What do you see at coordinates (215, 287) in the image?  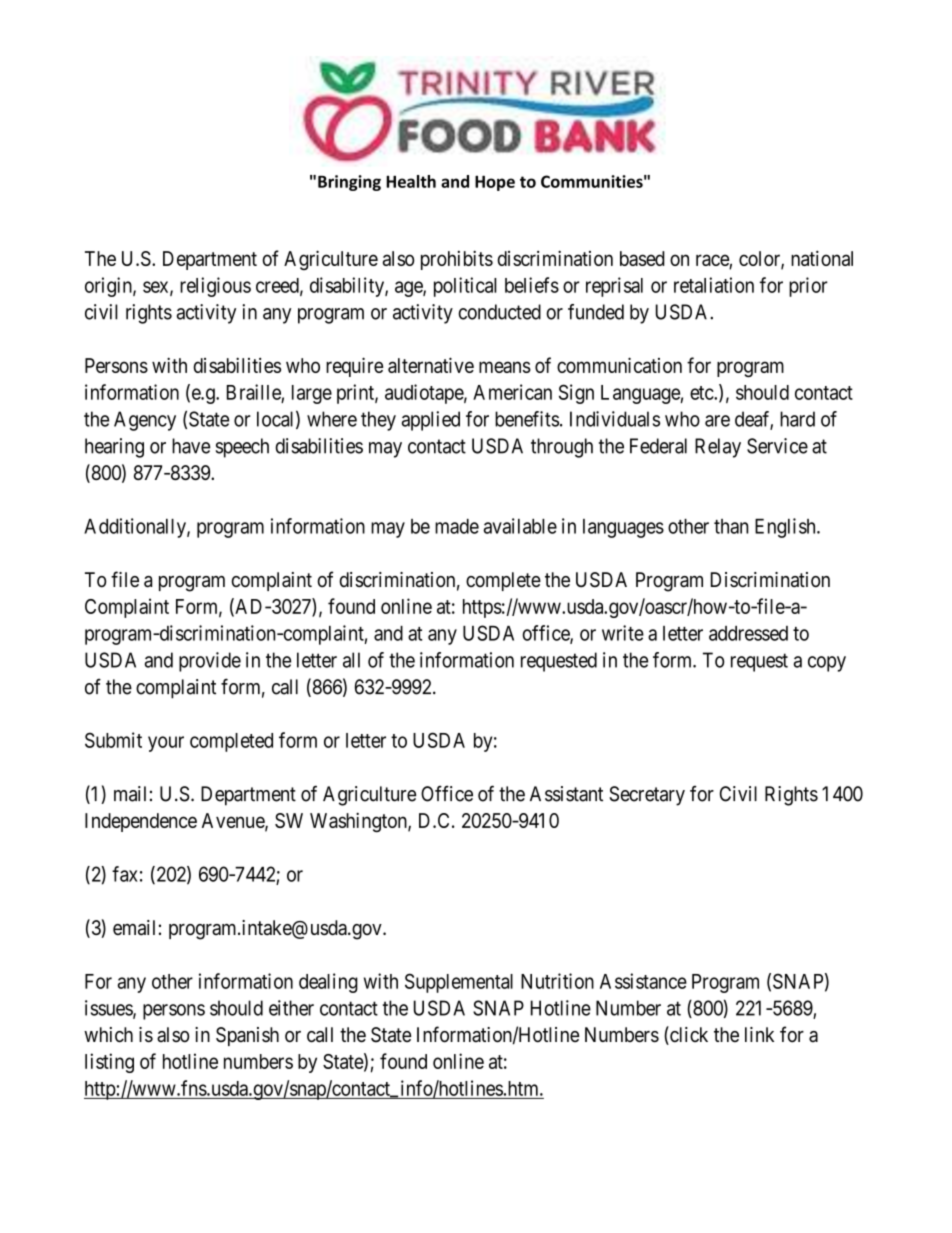 I see `religious` at bounding box center [215, 287].
